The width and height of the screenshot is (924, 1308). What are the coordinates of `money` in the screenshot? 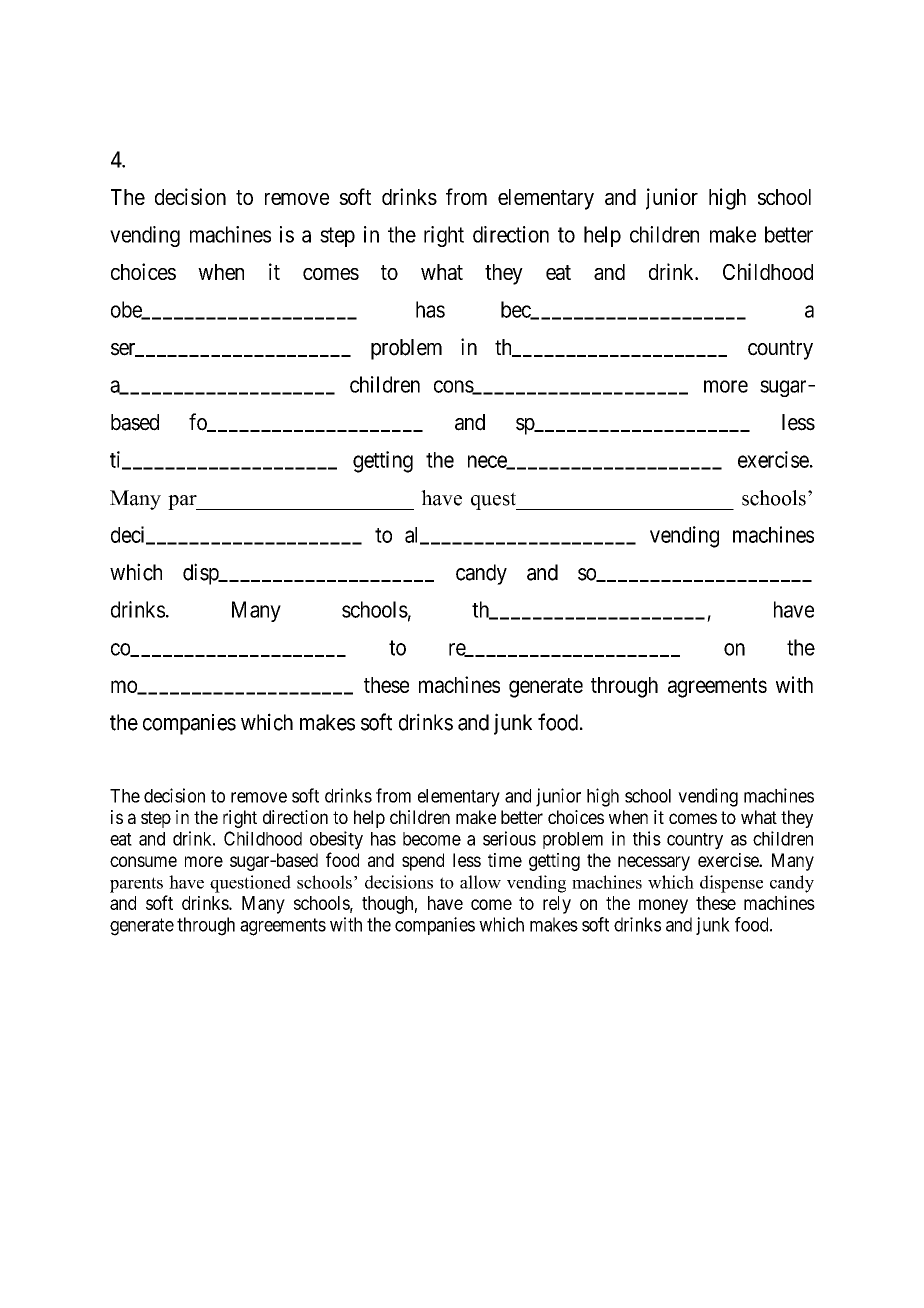 It's located at (663, 906).
